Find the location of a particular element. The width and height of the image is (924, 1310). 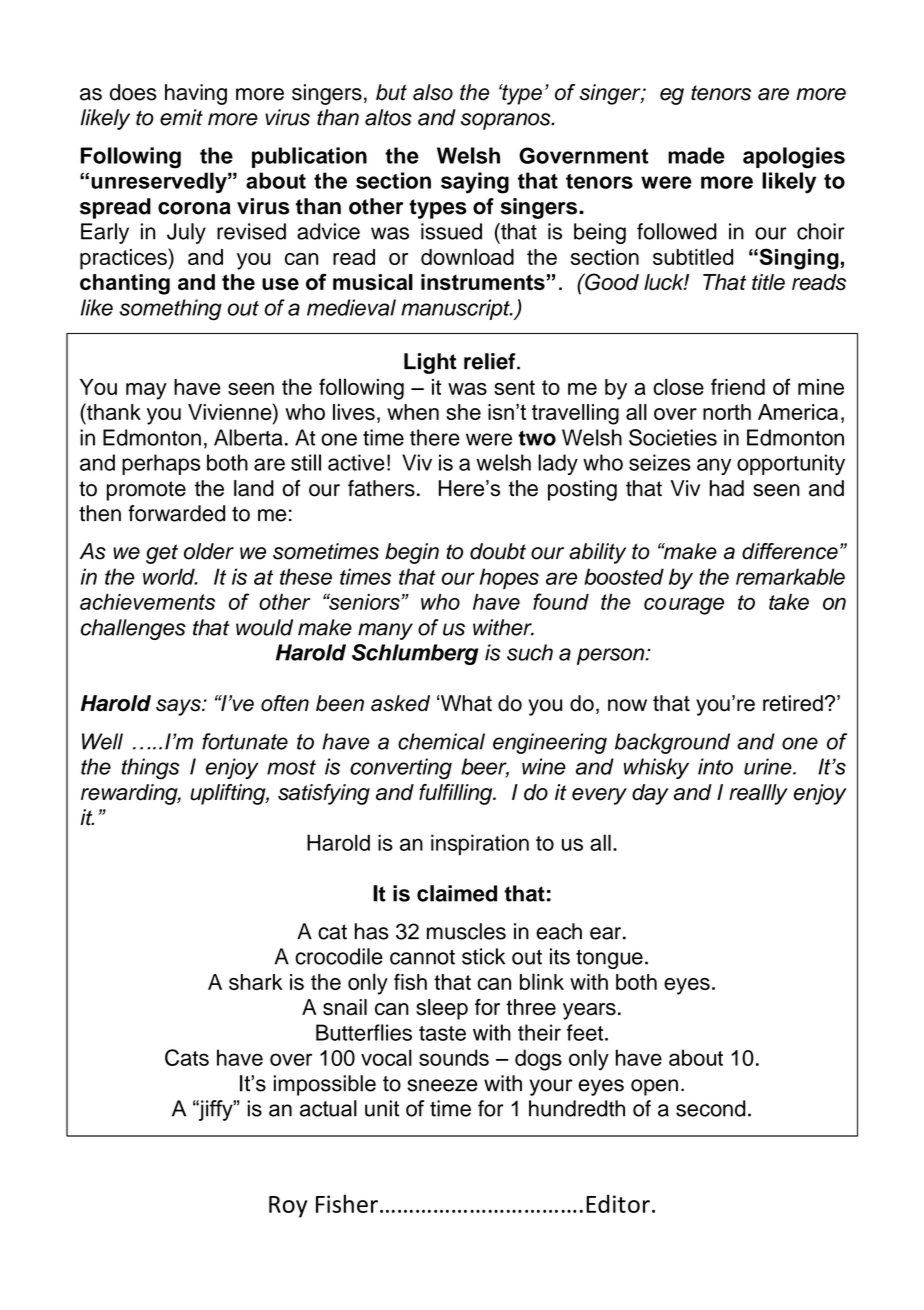

sopranos is located at coordinates (507, 121).
